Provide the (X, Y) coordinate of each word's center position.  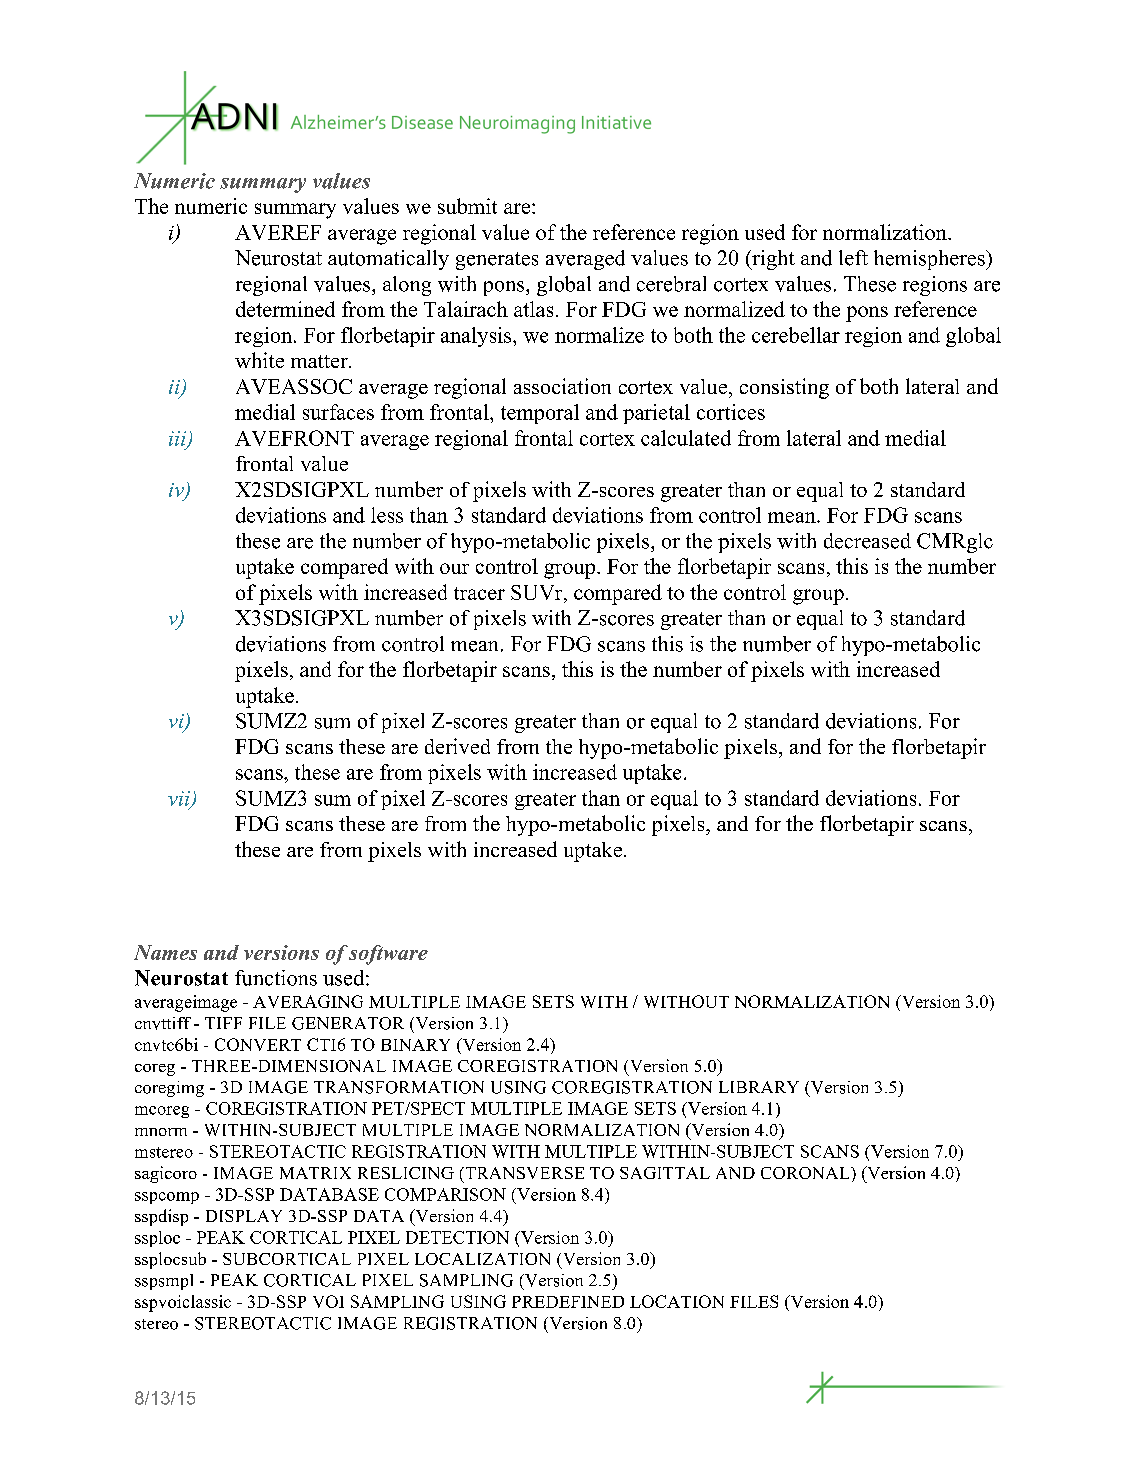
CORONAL (806, 1173)
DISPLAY (244, 1216)
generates (497, 261)
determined (285, 309)
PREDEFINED (568, 1302)
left (853, 258)
